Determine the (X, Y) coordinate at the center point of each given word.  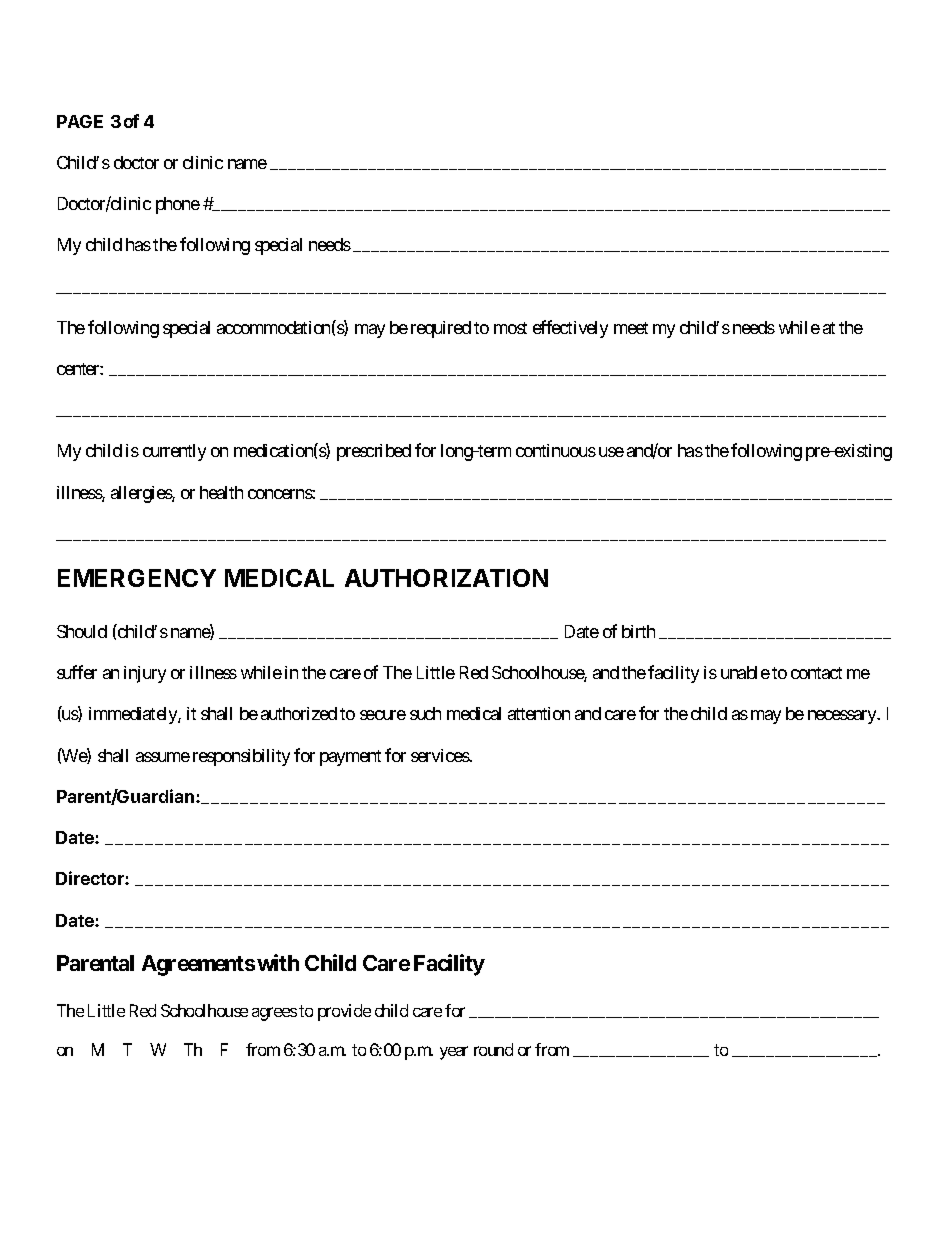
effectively (570, 329)
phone (178, 205)
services (440, 755)
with (278, 962)
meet (631, 328)
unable (745, 672)
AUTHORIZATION (446, 578)
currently (174, 452)
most (510, 328)
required (441, 329)
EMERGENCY (137, 578)
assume (163, 757)
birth (638, 631)
